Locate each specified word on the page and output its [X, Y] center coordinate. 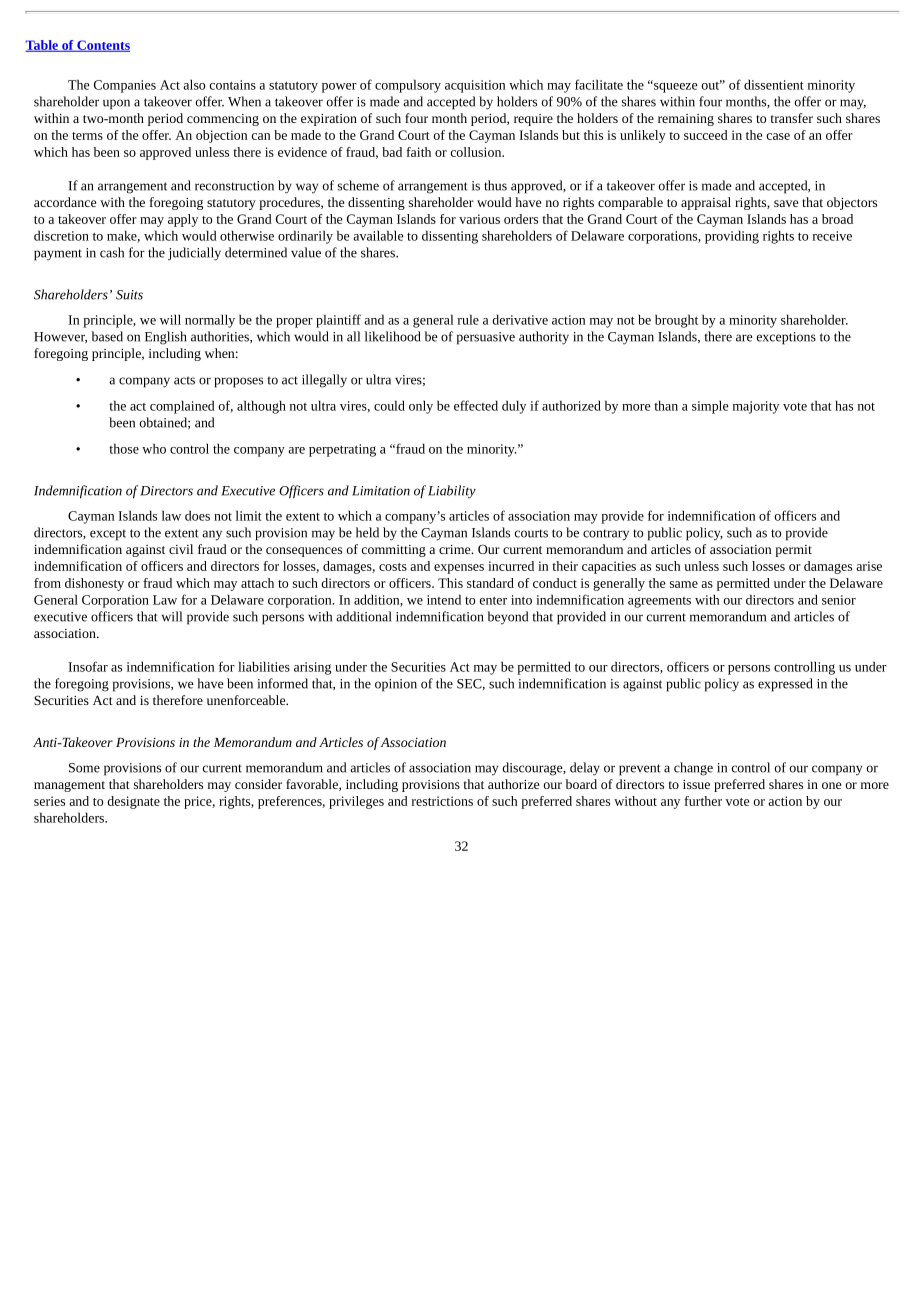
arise [869, 566]
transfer [792, 118]
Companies [125, 86]
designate [133, 802]
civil [181, 549]
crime [456, 549]
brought [676, 321]
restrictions [442, 801]
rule [468, 319]
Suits [129, 295]
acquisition [475, 86]
